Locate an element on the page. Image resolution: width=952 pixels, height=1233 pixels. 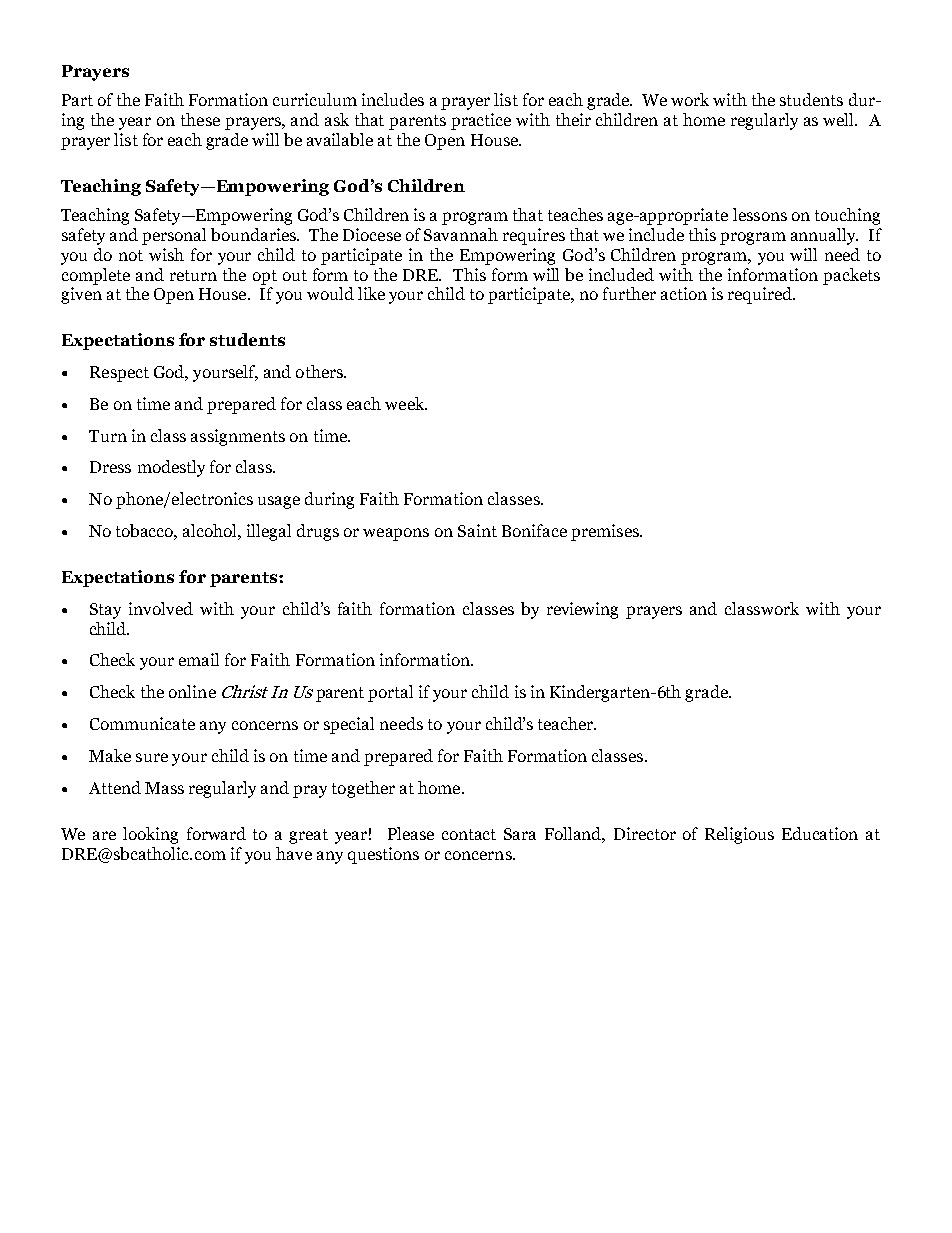
involved is located at coordinates (161, 608).
